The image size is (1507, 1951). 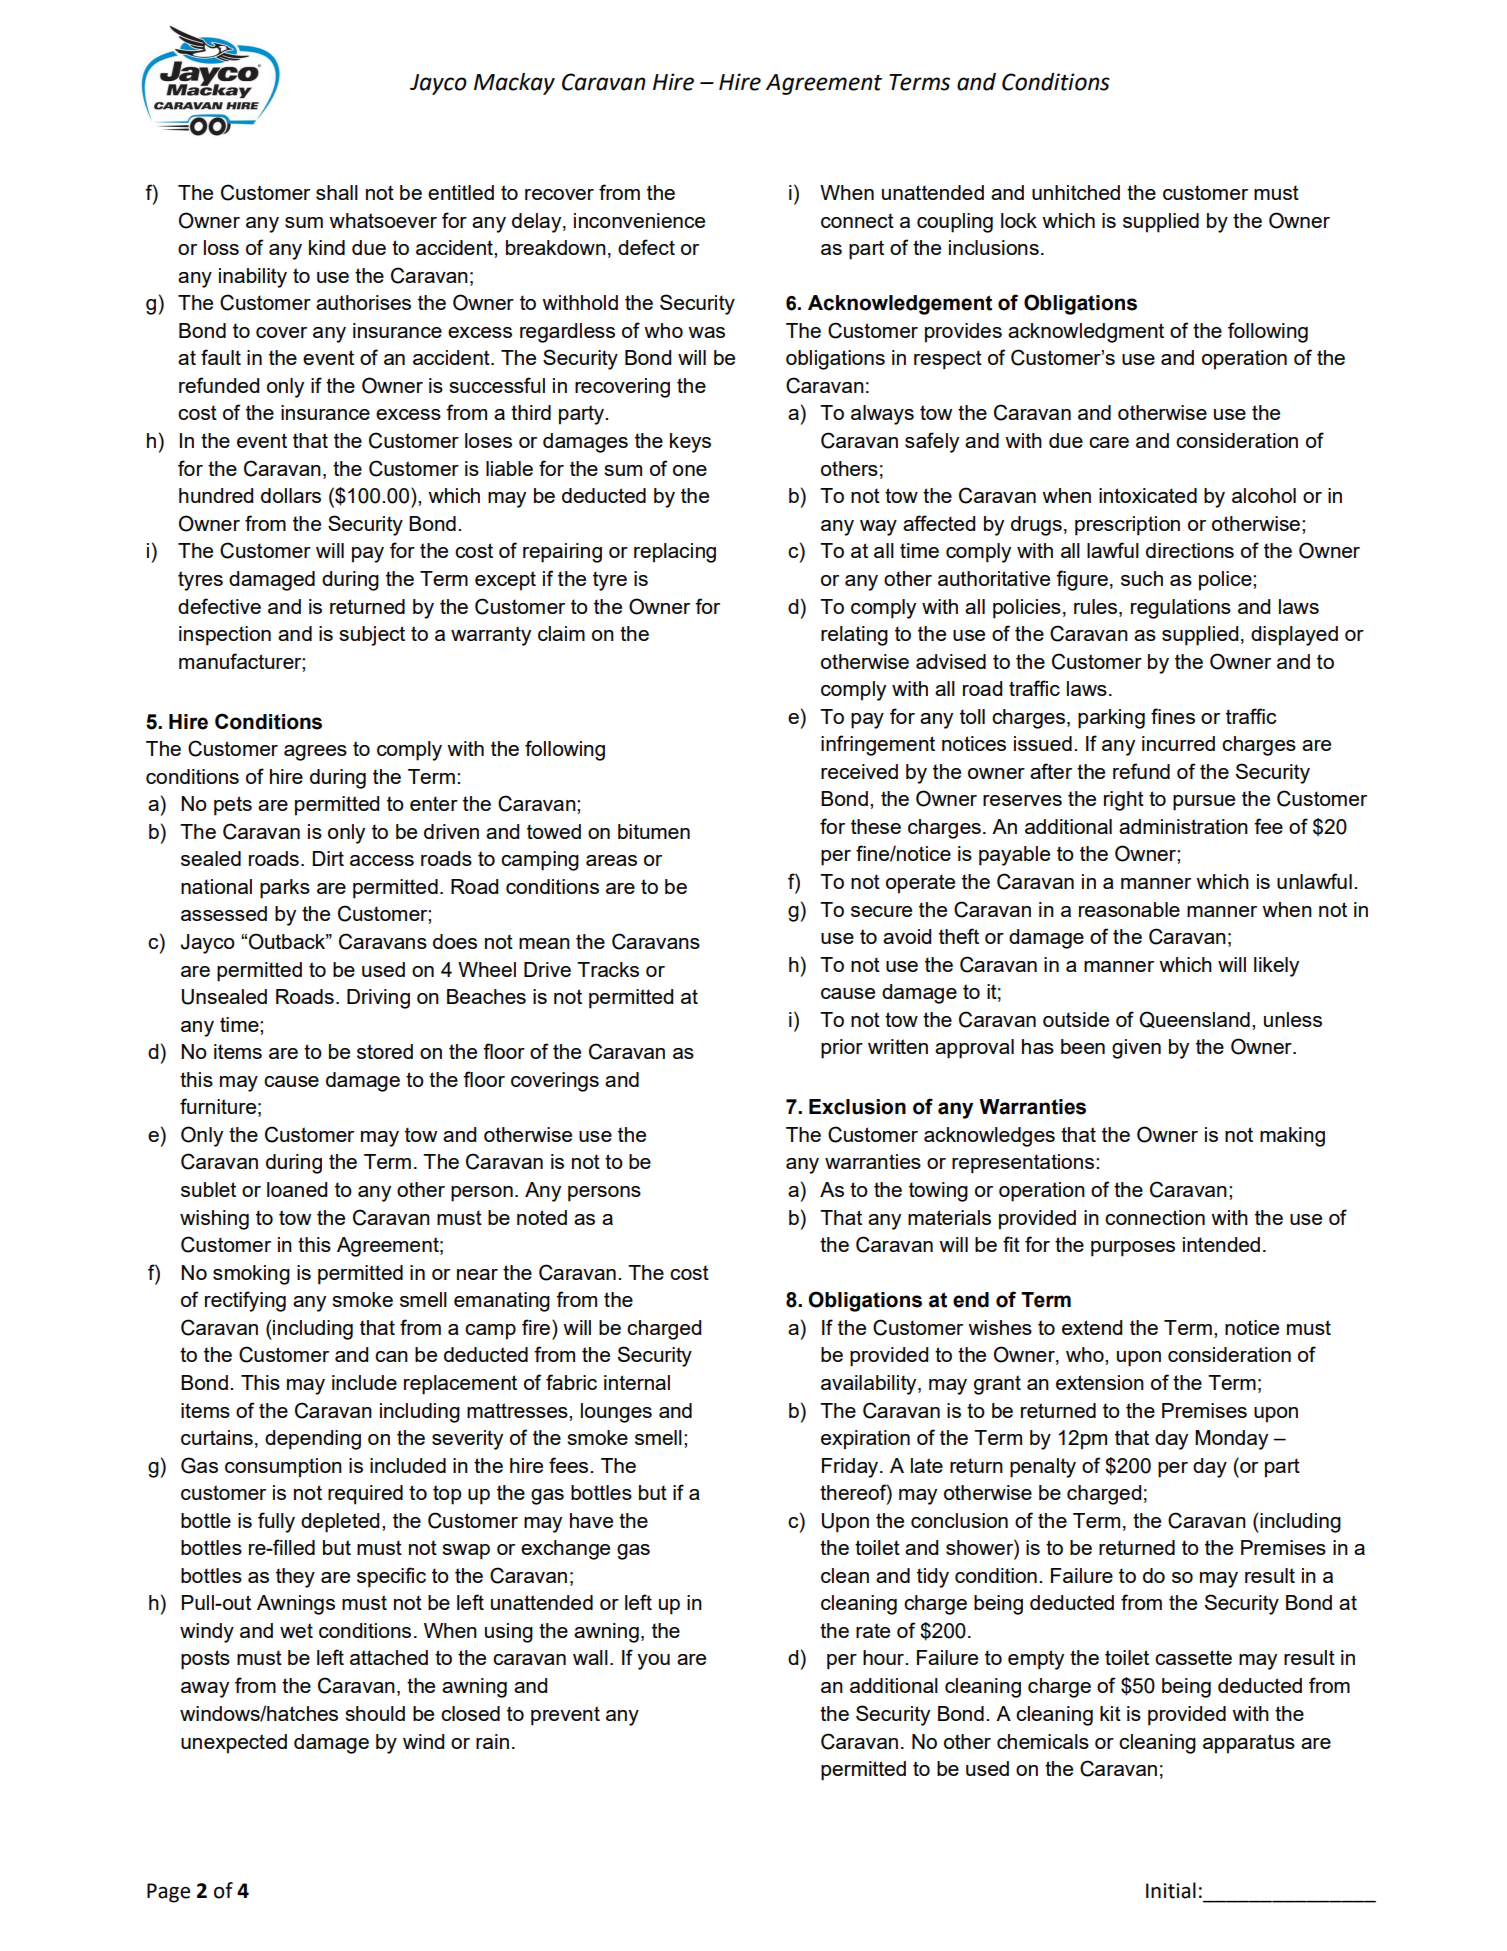 What do you see at coordinates (337, 192) in the document?
I see `shall` at bounding box center [337, 192].
